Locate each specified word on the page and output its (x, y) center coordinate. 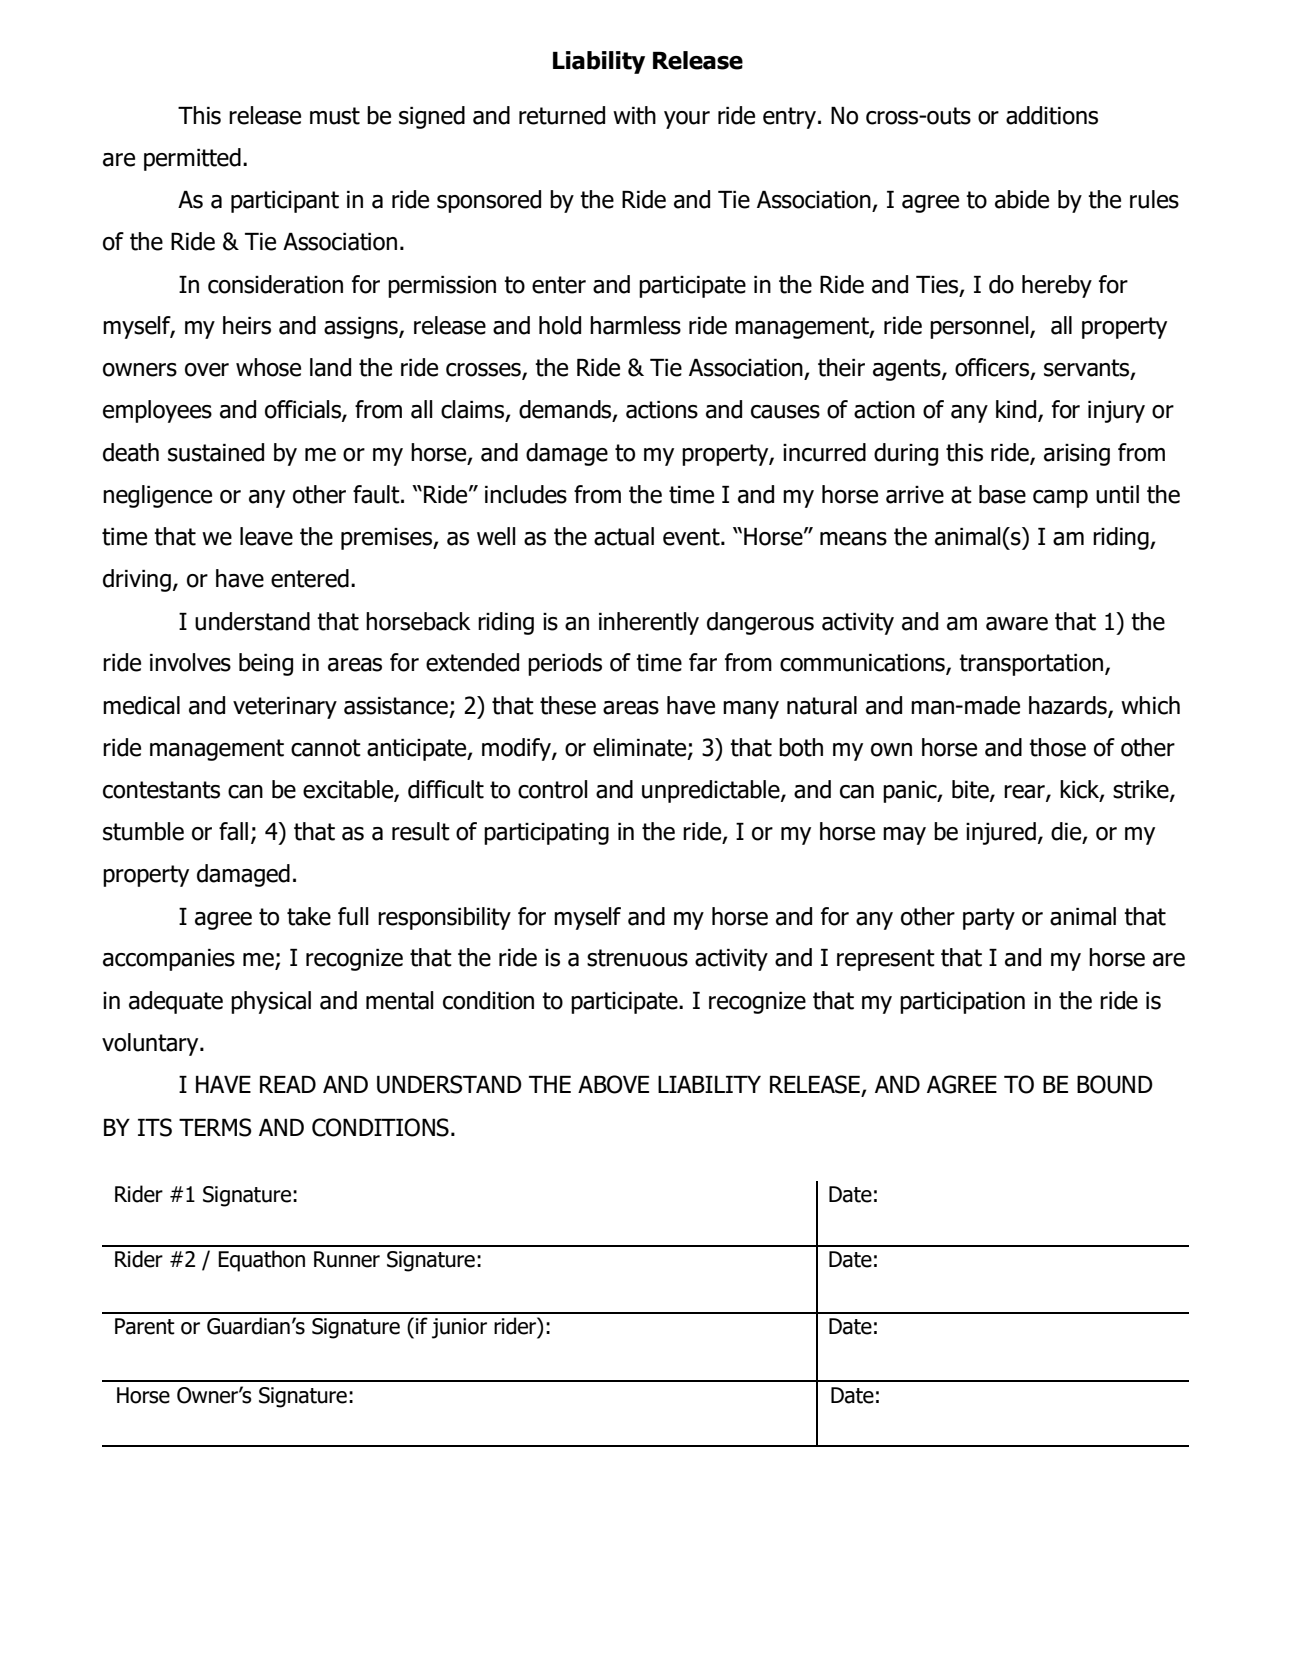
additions (1052, 115)
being (266, 664)
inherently (649, 623)
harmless (635, 325)
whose (268, 367)
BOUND (1115, 1084)
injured (1001, 833)
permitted (192, 159)
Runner (347, 1259)
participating (546, 834)
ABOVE (613, 1084)
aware (1017, 624)
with (634, 115)
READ (288, 1084)
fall (233, 831)
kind (1017, 410)
